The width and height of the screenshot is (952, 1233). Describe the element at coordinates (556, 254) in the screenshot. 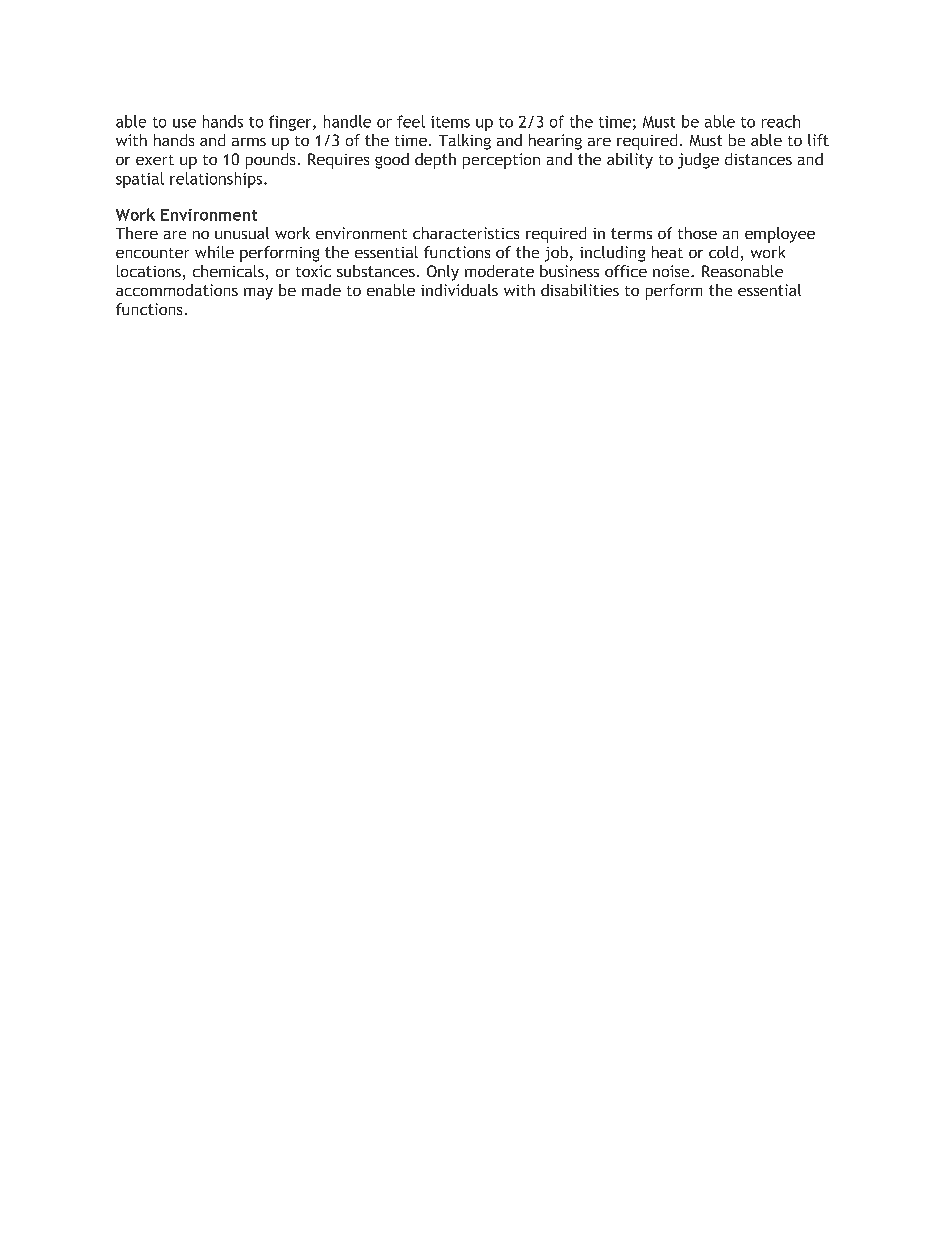

I see `job` at that location.
